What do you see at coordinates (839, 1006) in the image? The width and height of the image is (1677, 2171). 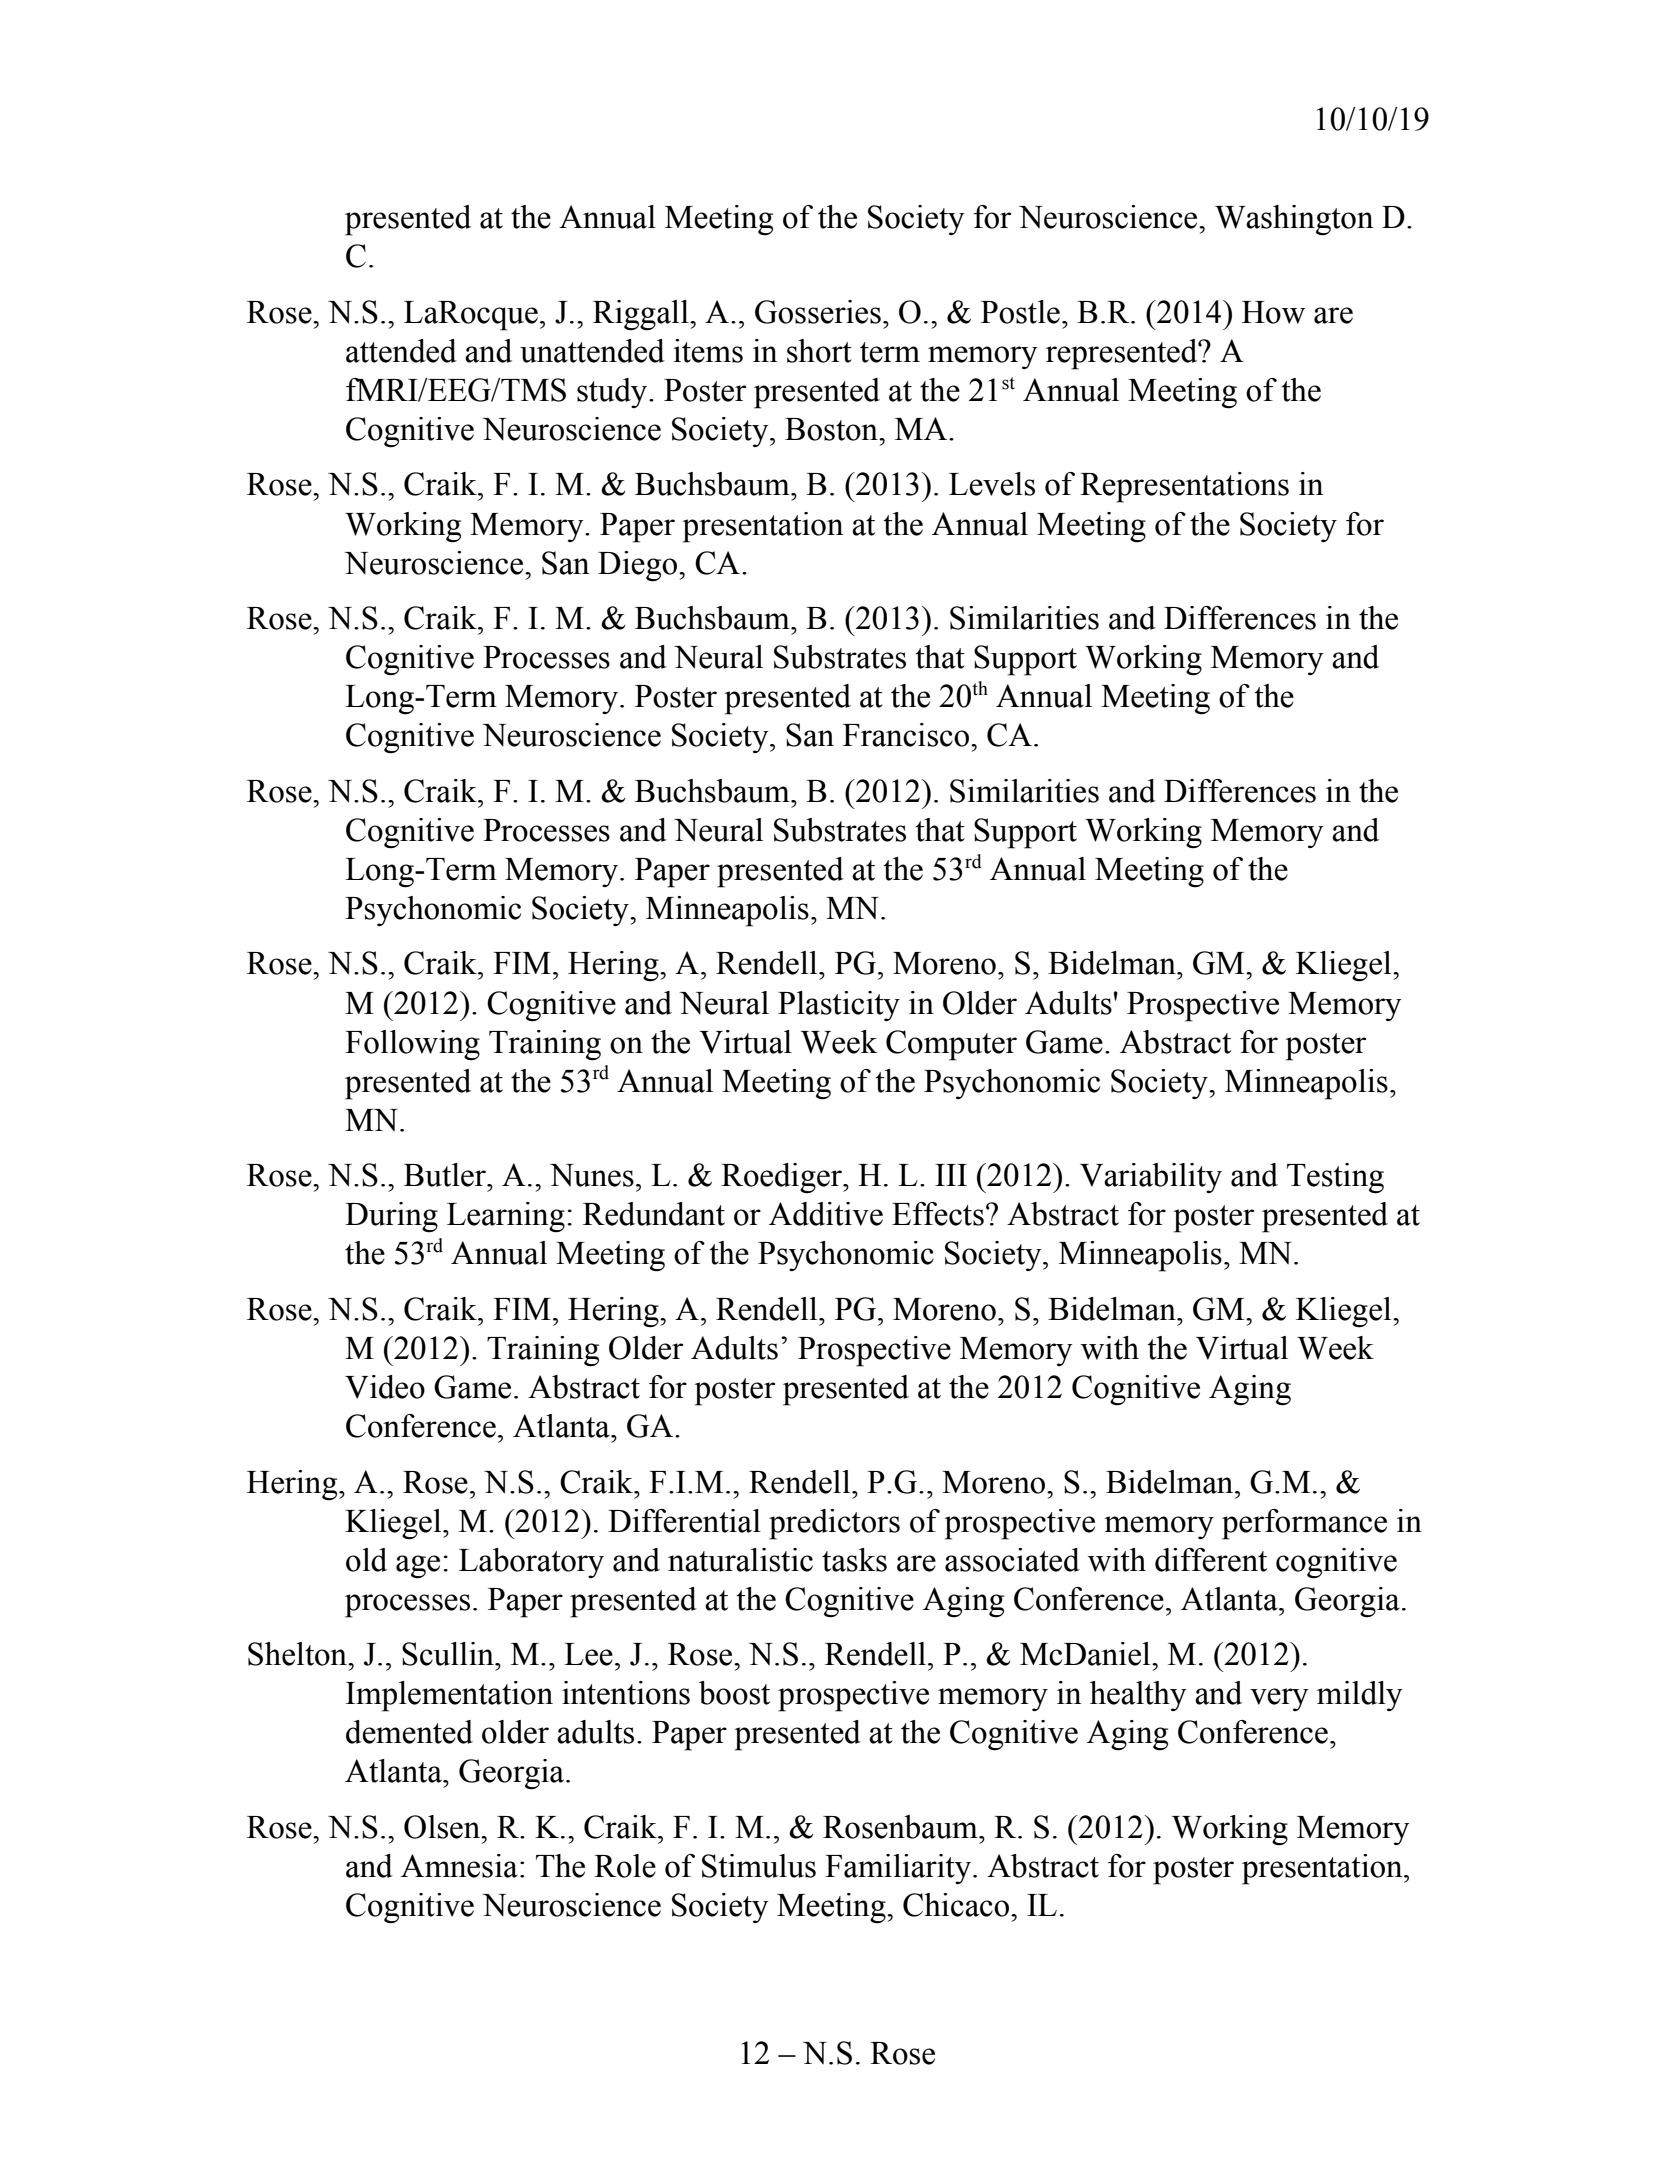 I see `Plasticity` at bounding box center [839, 1006].
